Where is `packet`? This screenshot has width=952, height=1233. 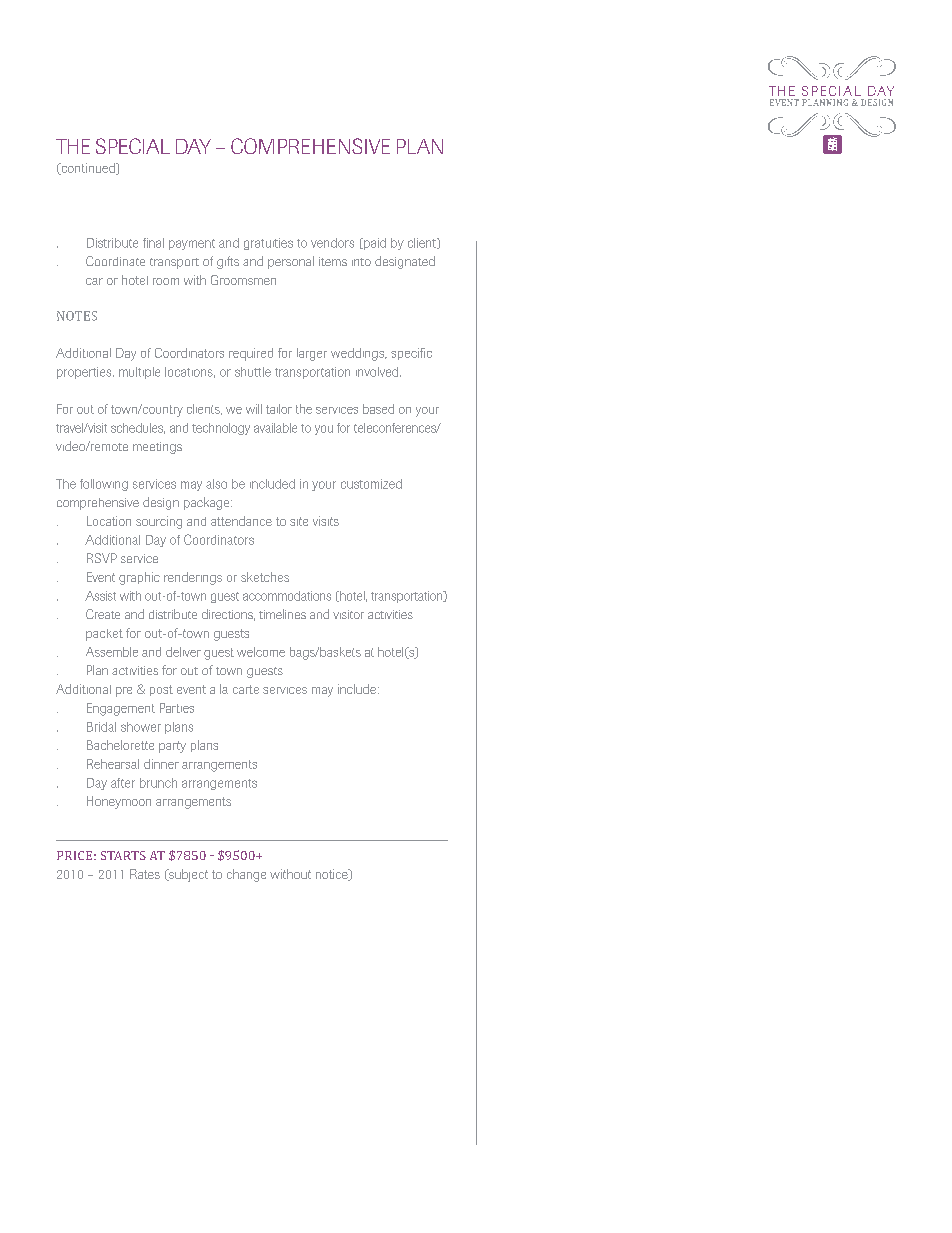
packet is located at coordinates (104, 635).
